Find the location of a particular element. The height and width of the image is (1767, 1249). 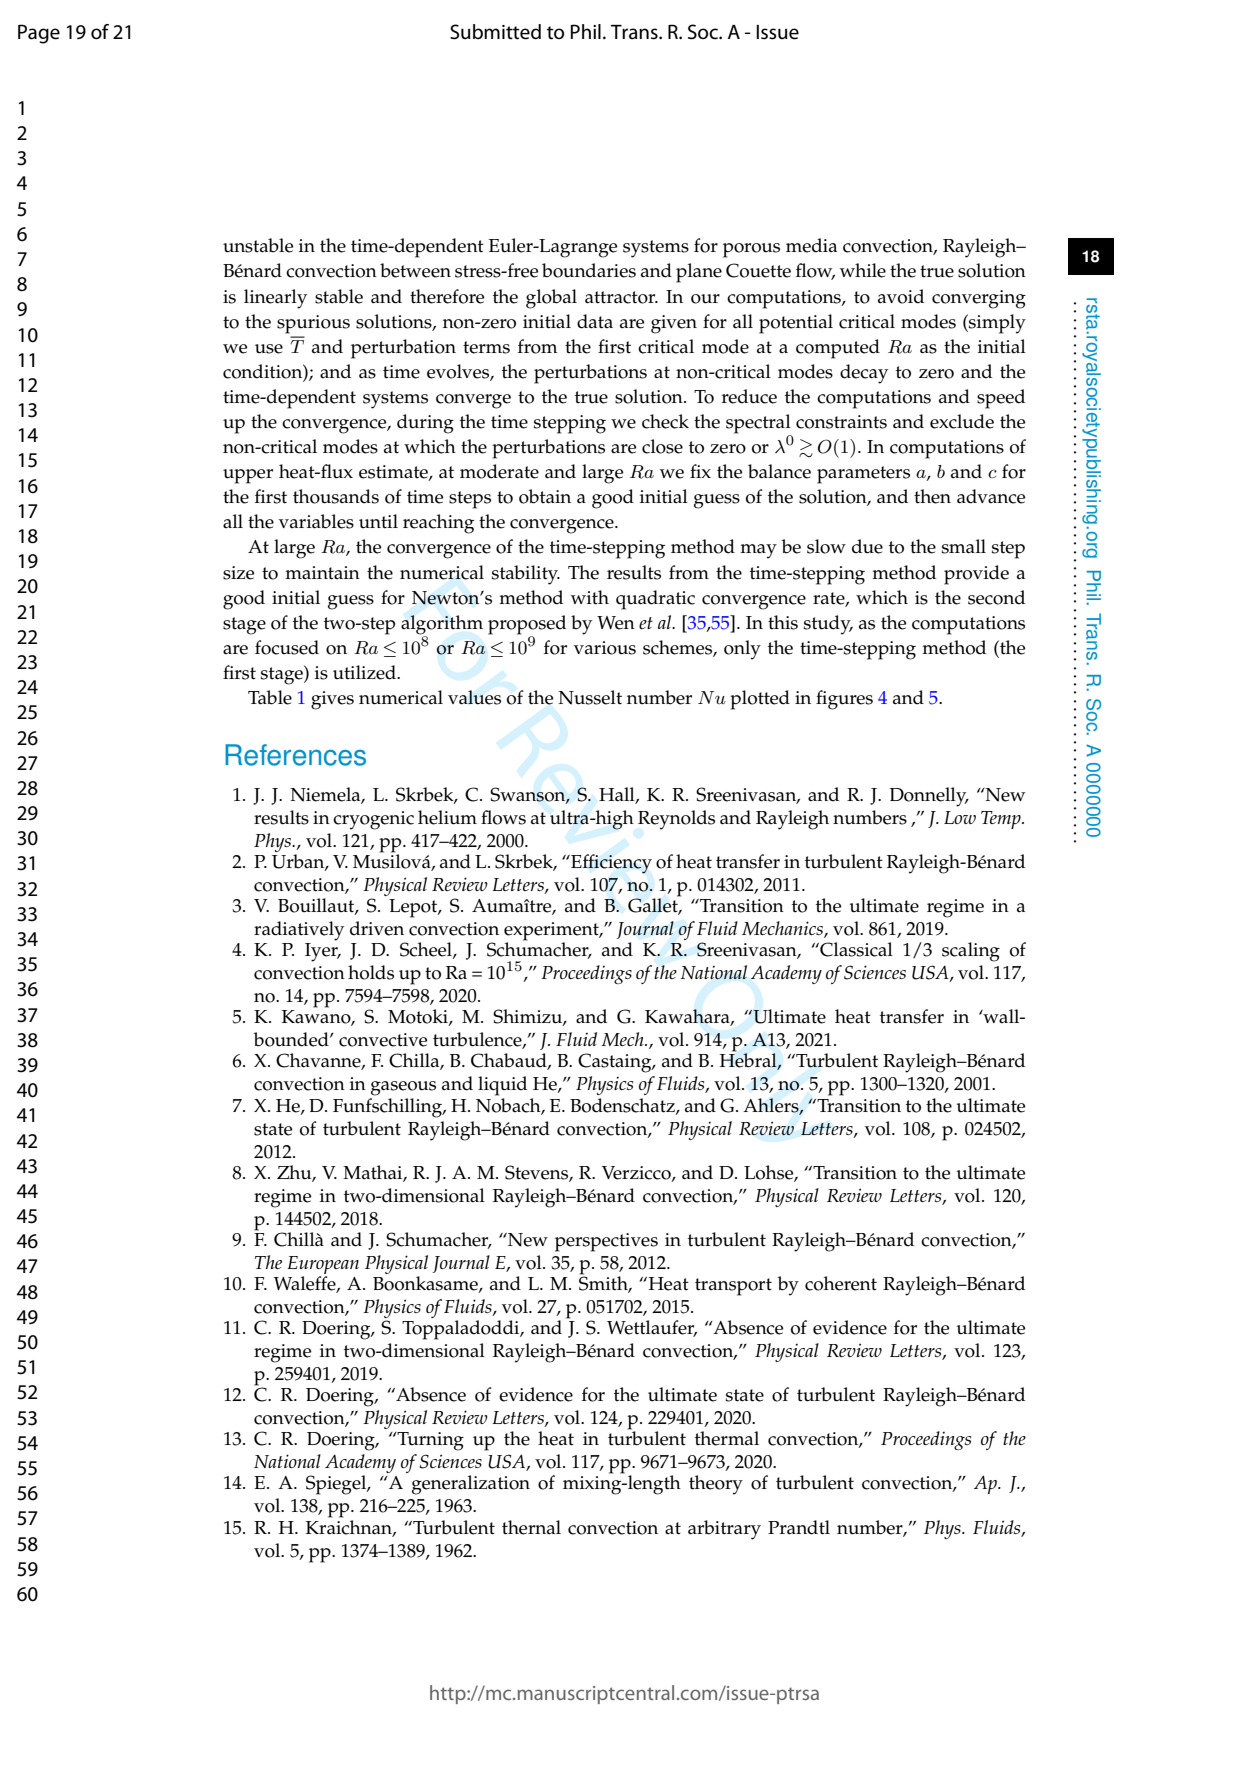

Page is located at coordinates (39, 34).
